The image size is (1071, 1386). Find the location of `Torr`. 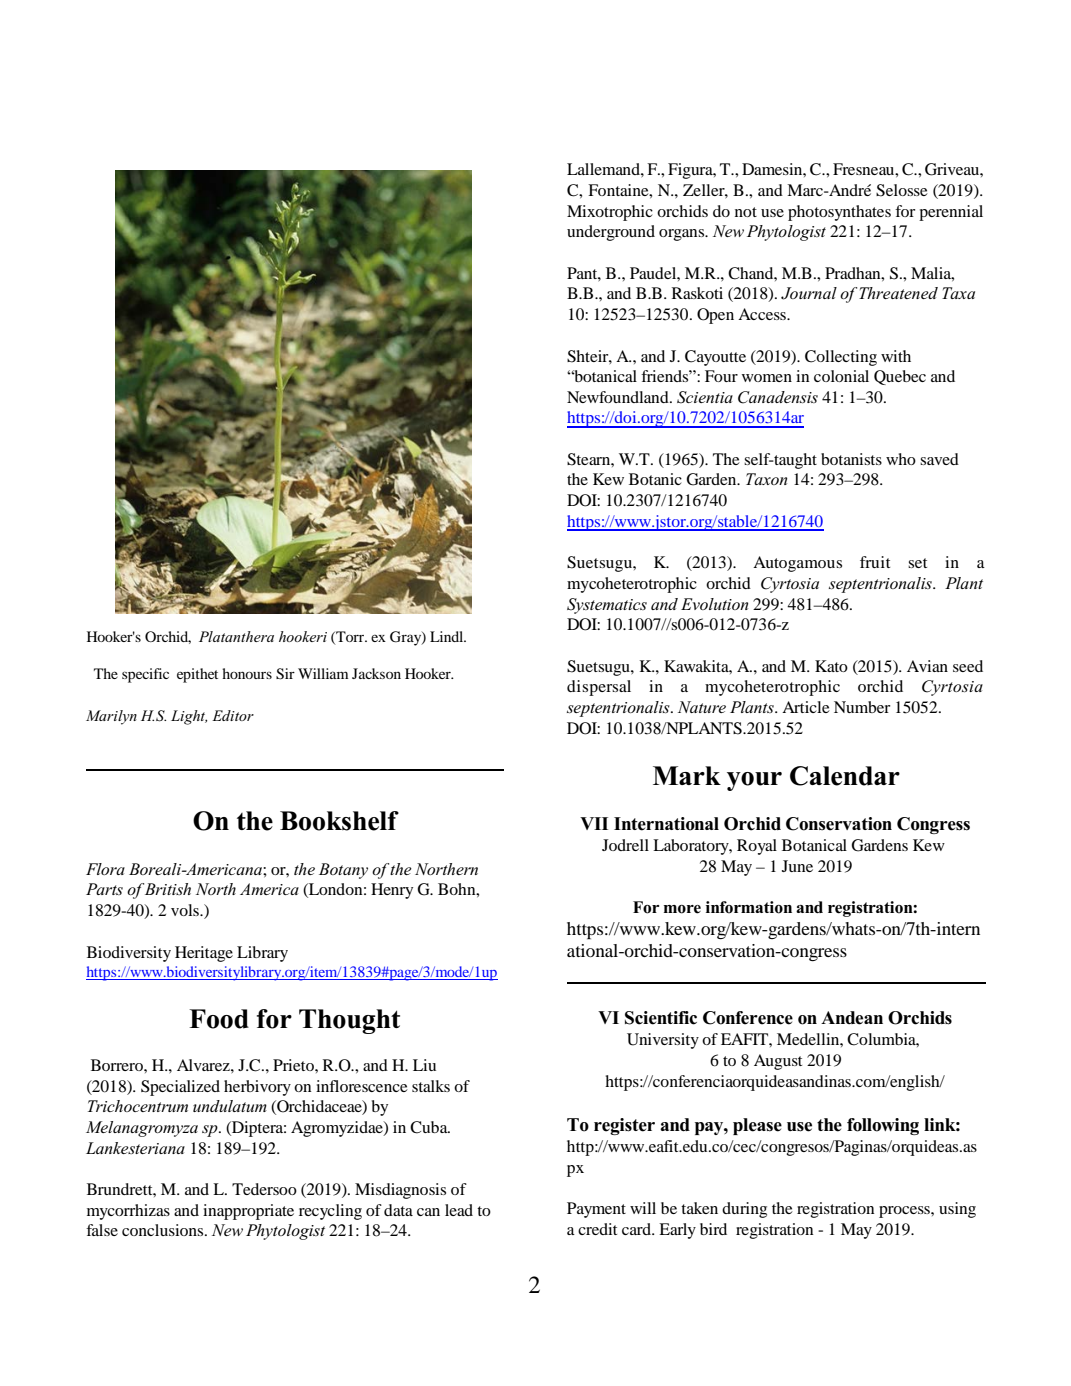

Torr is located at coordinates (350, 637).
